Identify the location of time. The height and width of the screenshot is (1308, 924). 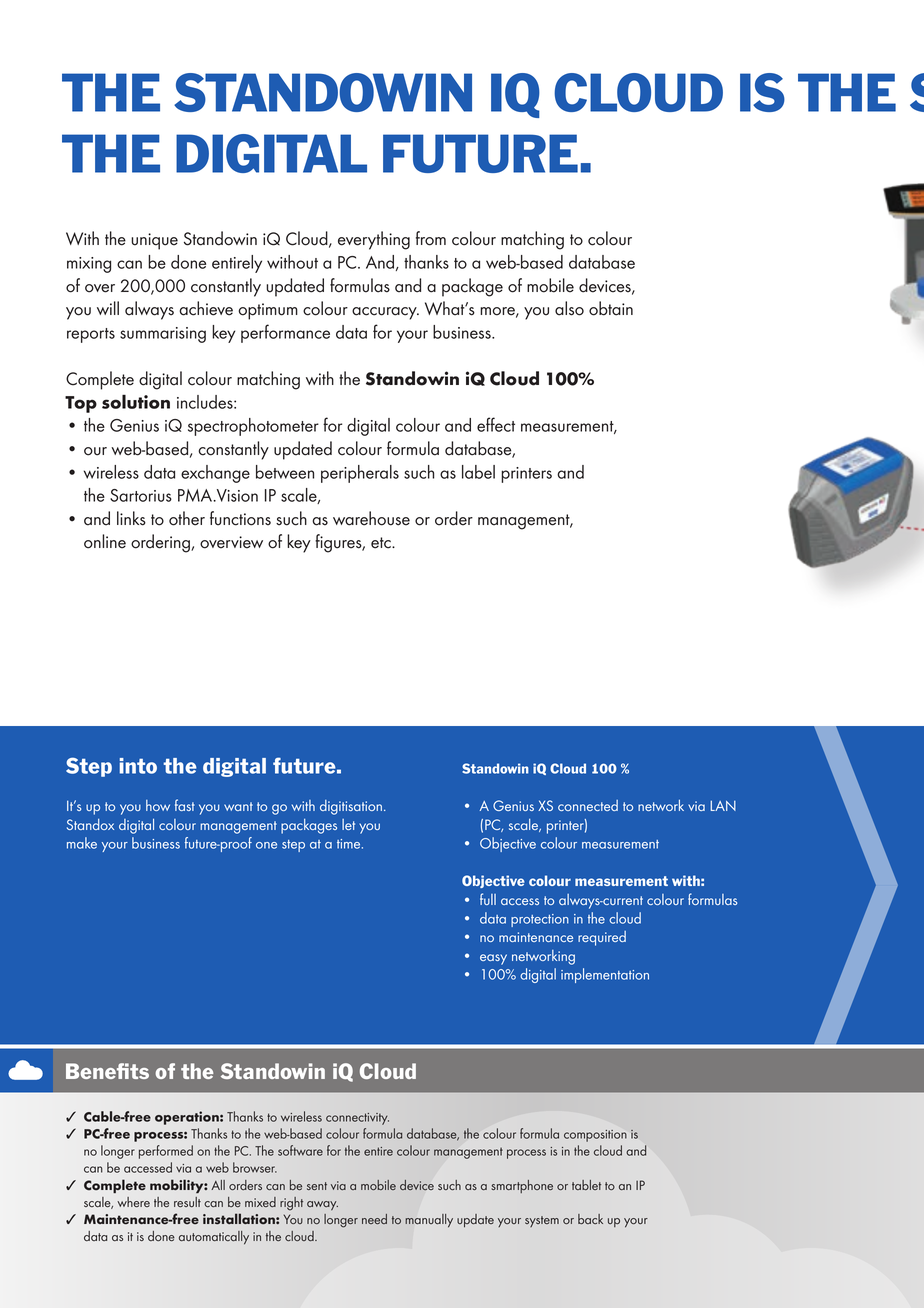
(350, 844).
